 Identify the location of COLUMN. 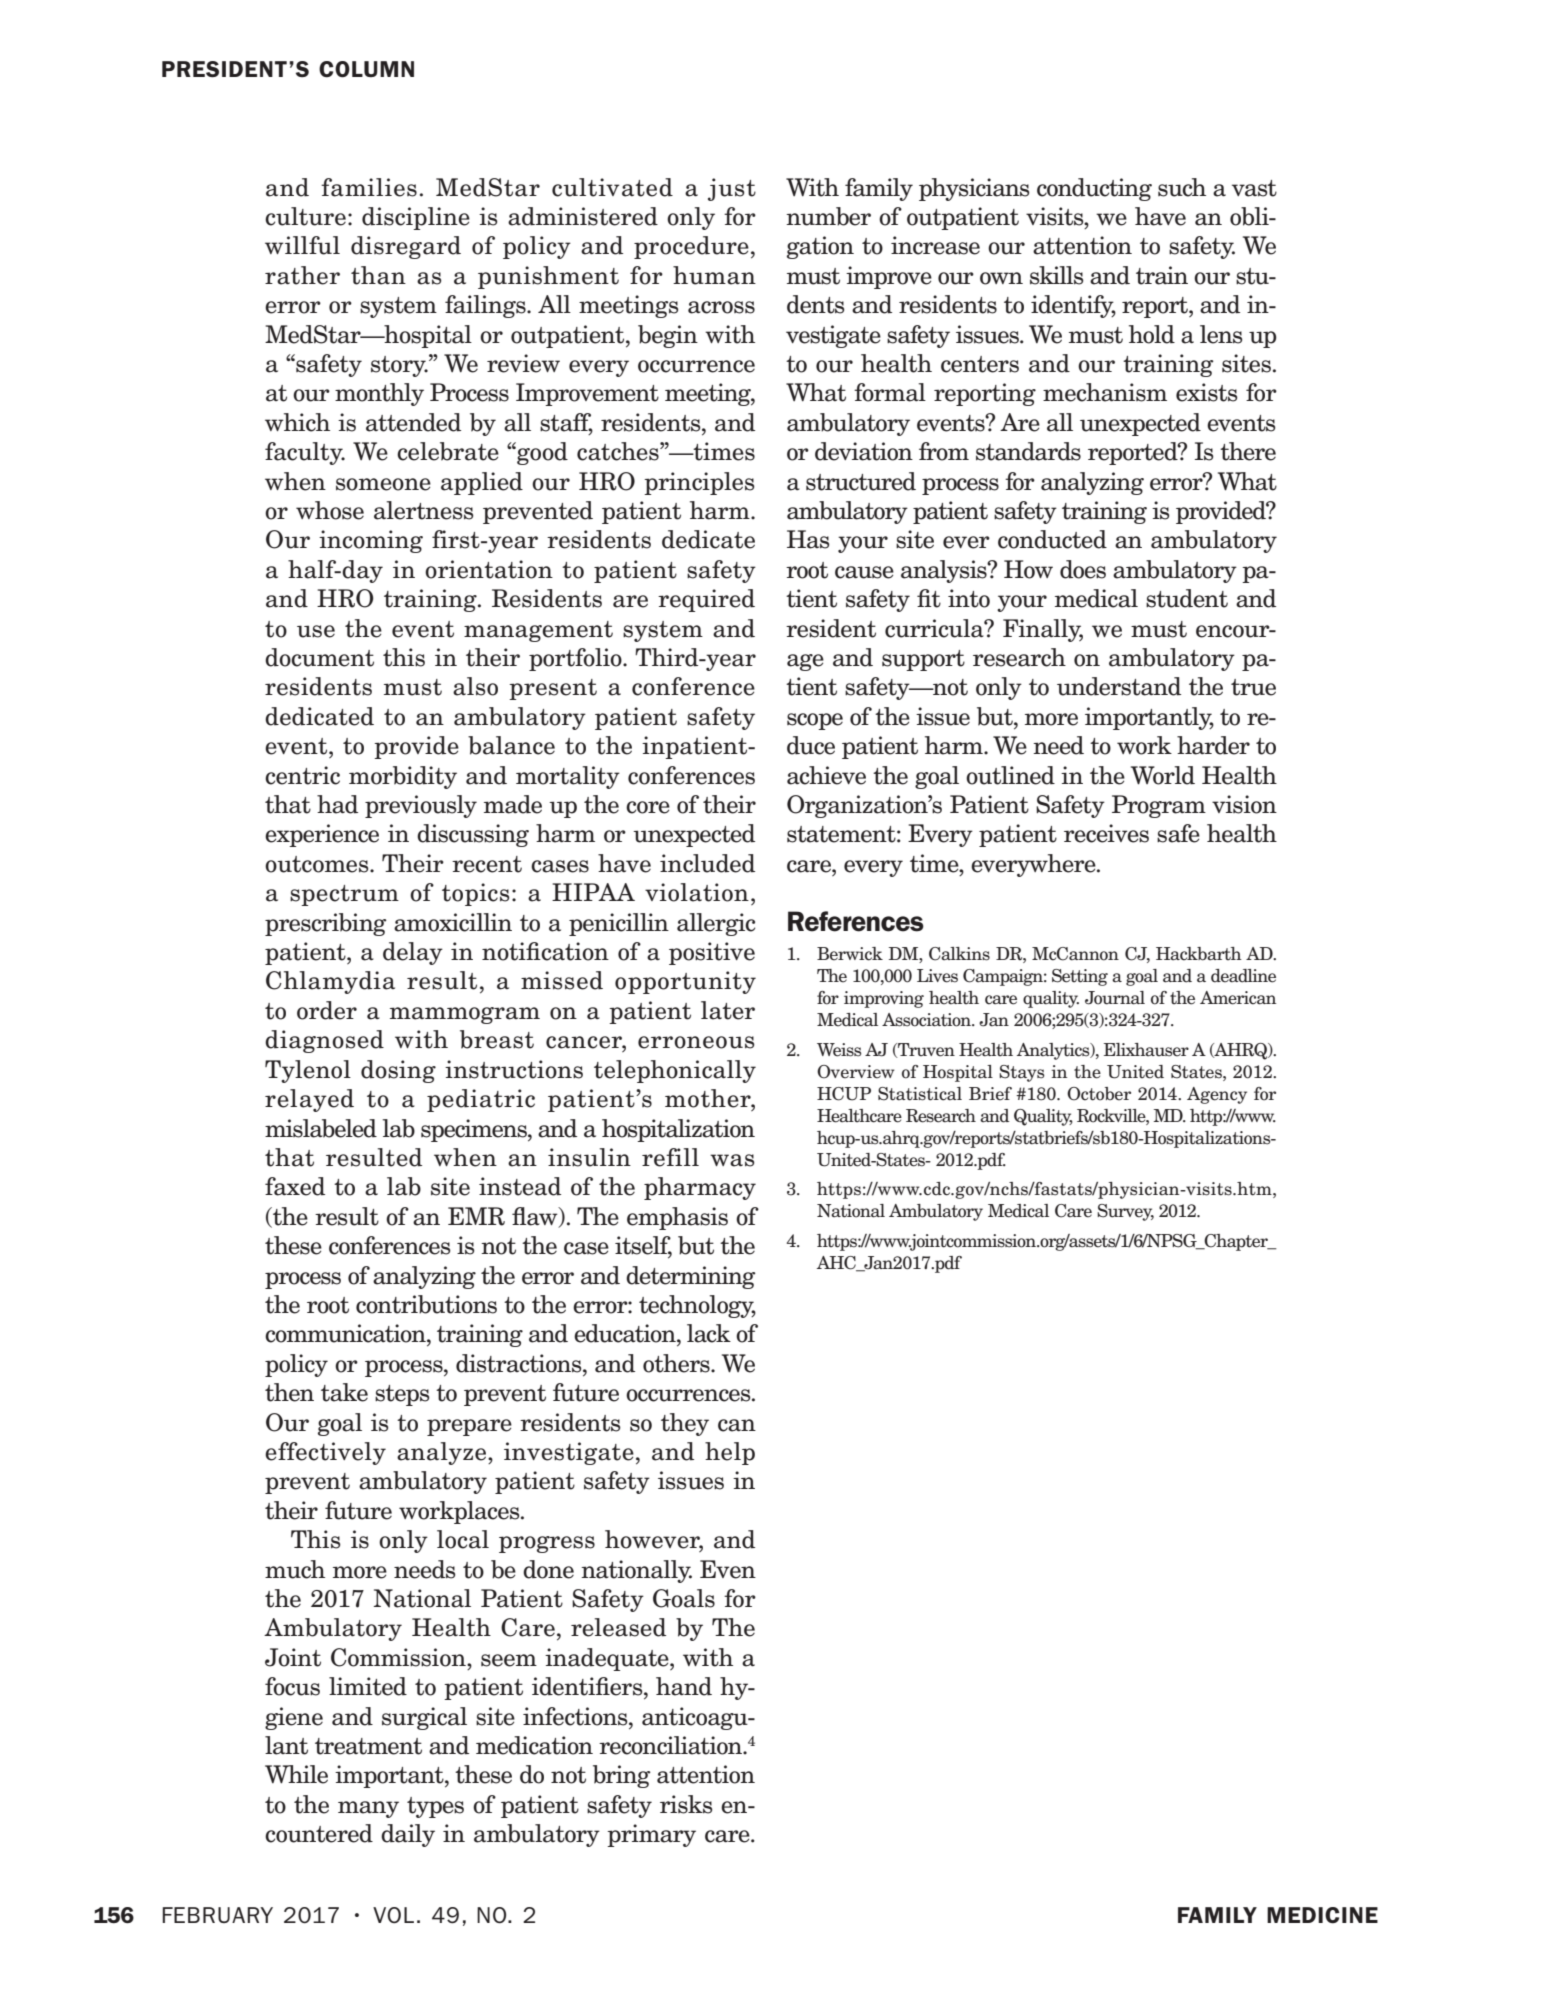
(366, 69).
